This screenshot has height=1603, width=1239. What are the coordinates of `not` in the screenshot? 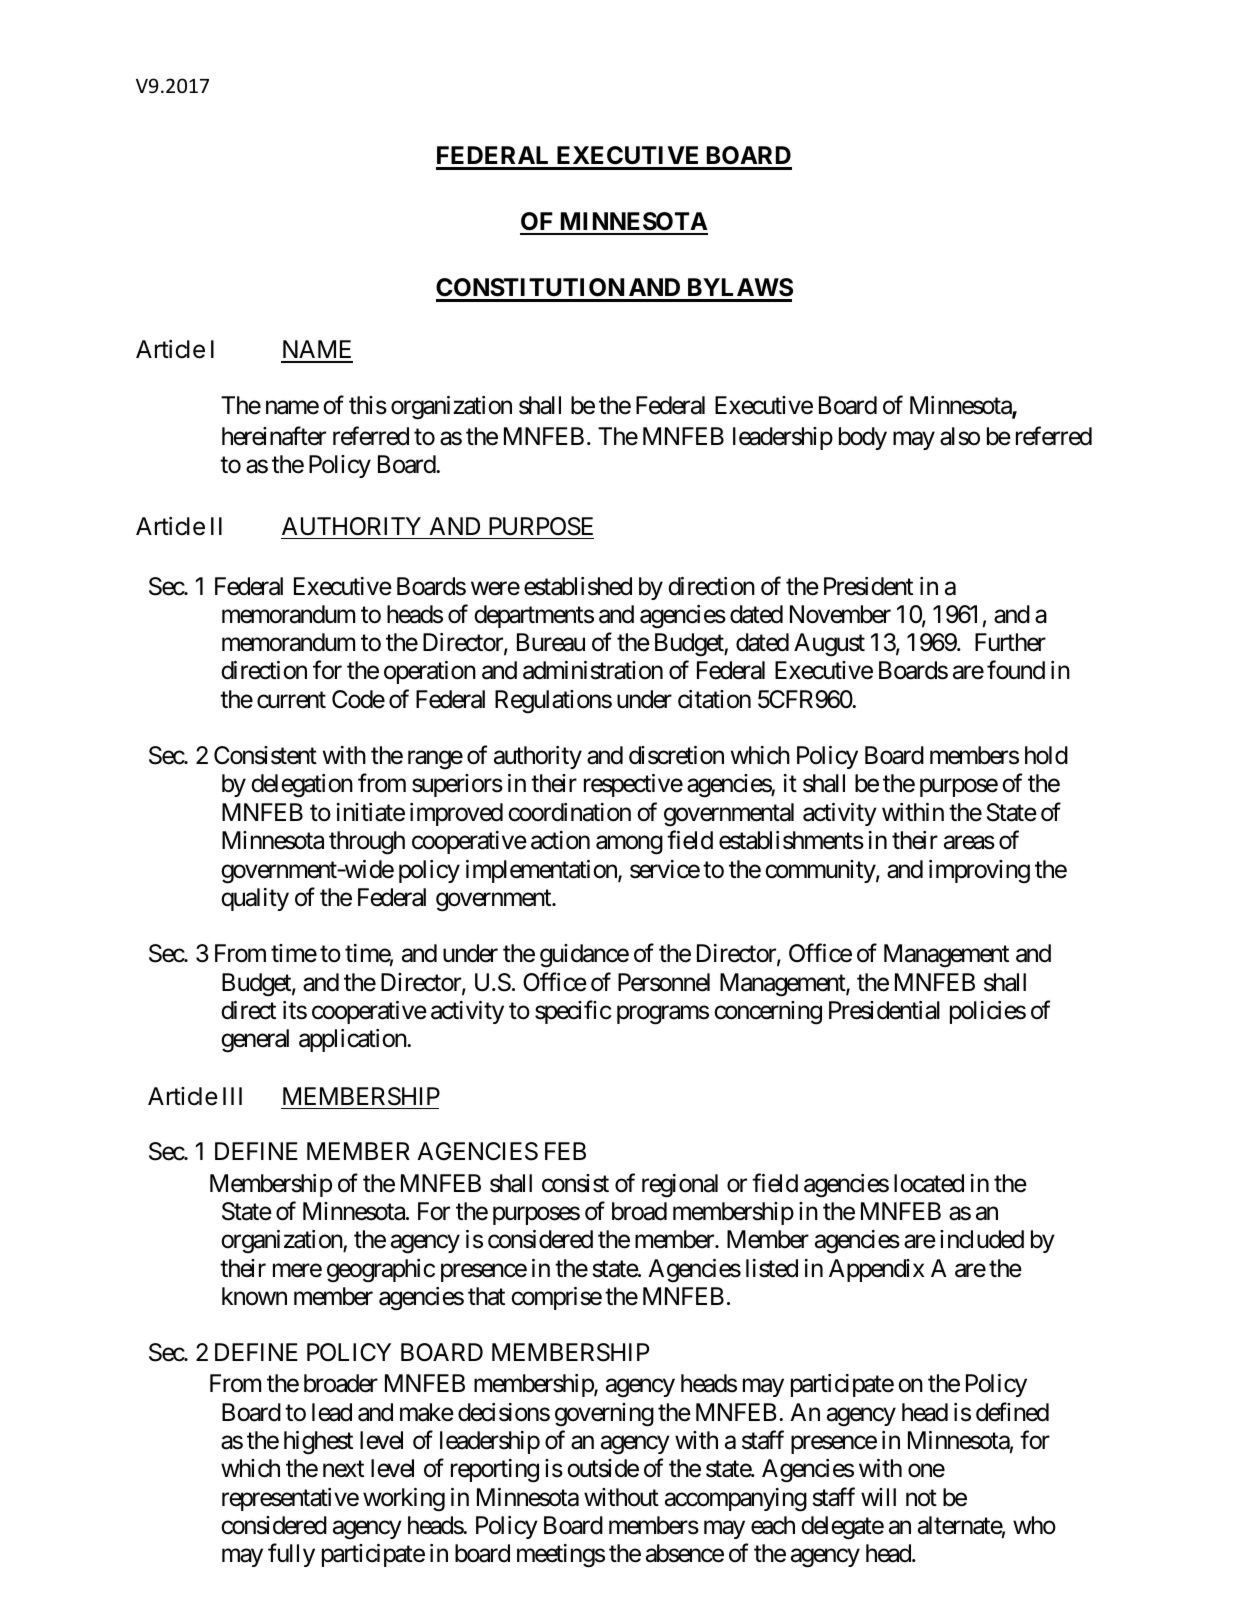 It's located at (921, 1498).
